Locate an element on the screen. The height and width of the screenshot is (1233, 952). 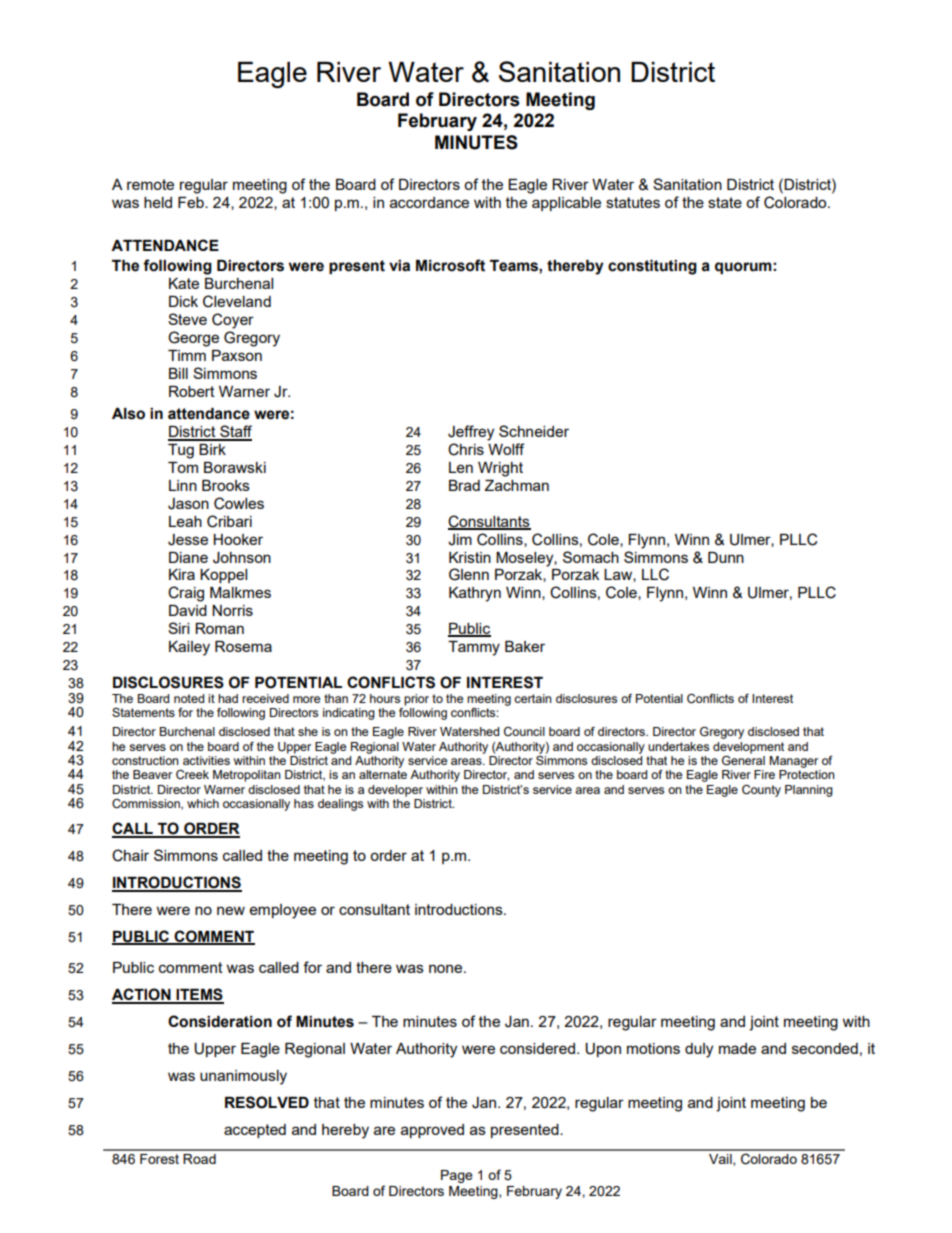
held is located at coordinates (158, 202).
